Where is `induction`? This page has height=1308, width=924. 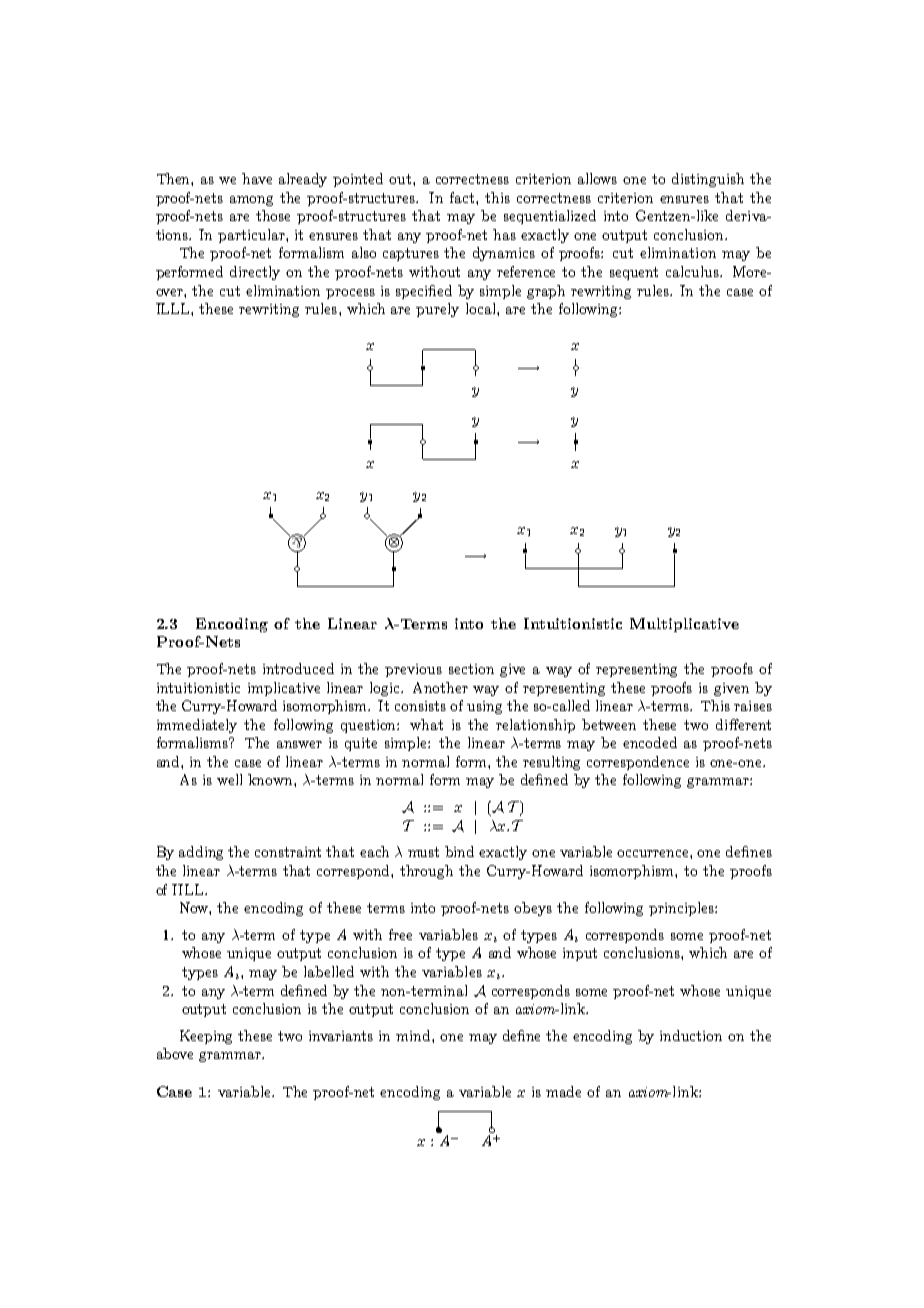 induction is located at coordinates (691, 1035).
